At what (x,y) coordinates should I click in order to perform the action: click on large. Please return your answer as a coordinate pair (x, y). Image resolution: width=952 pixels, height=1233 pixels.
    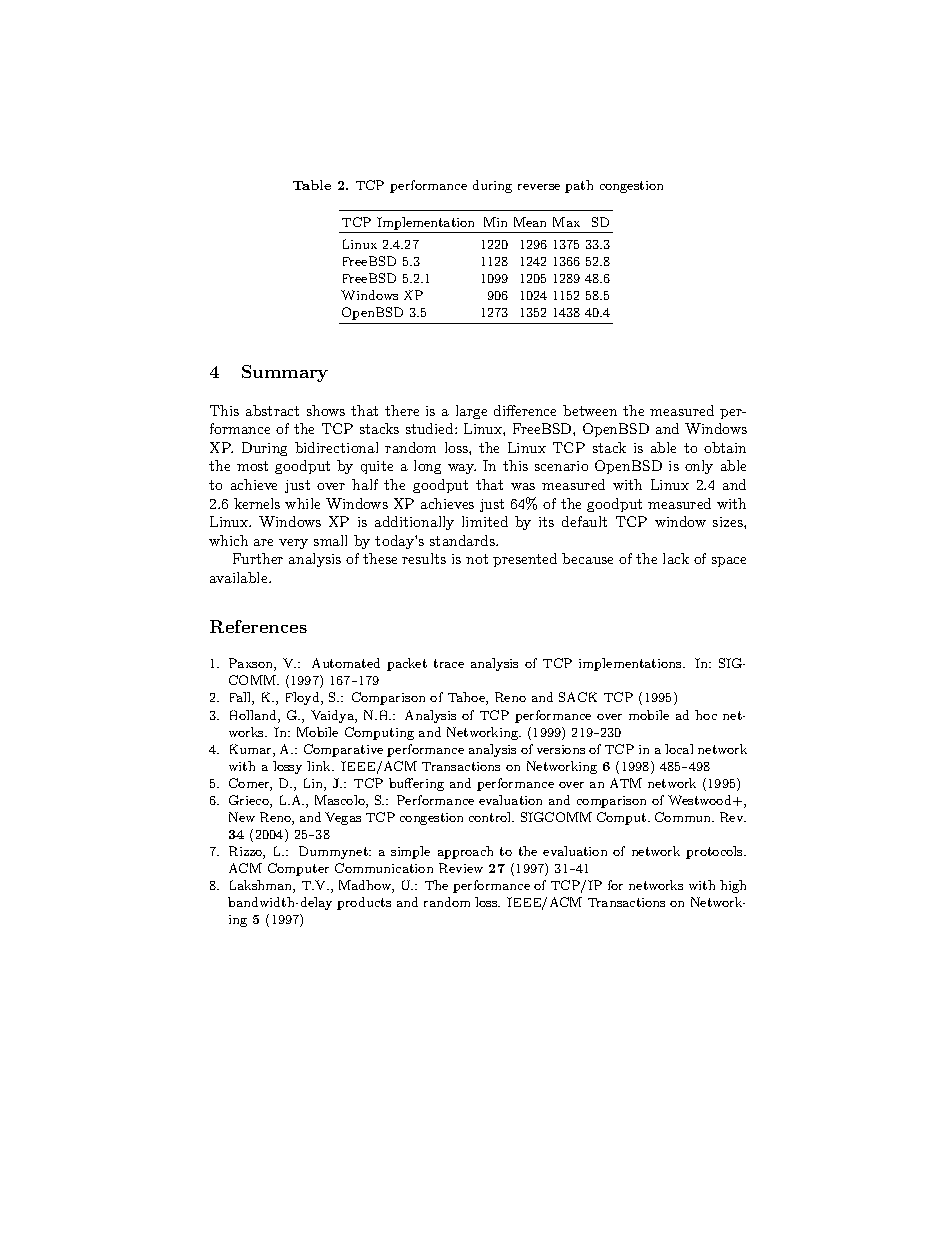
    Looking at the image, I should click on (471, 412).
